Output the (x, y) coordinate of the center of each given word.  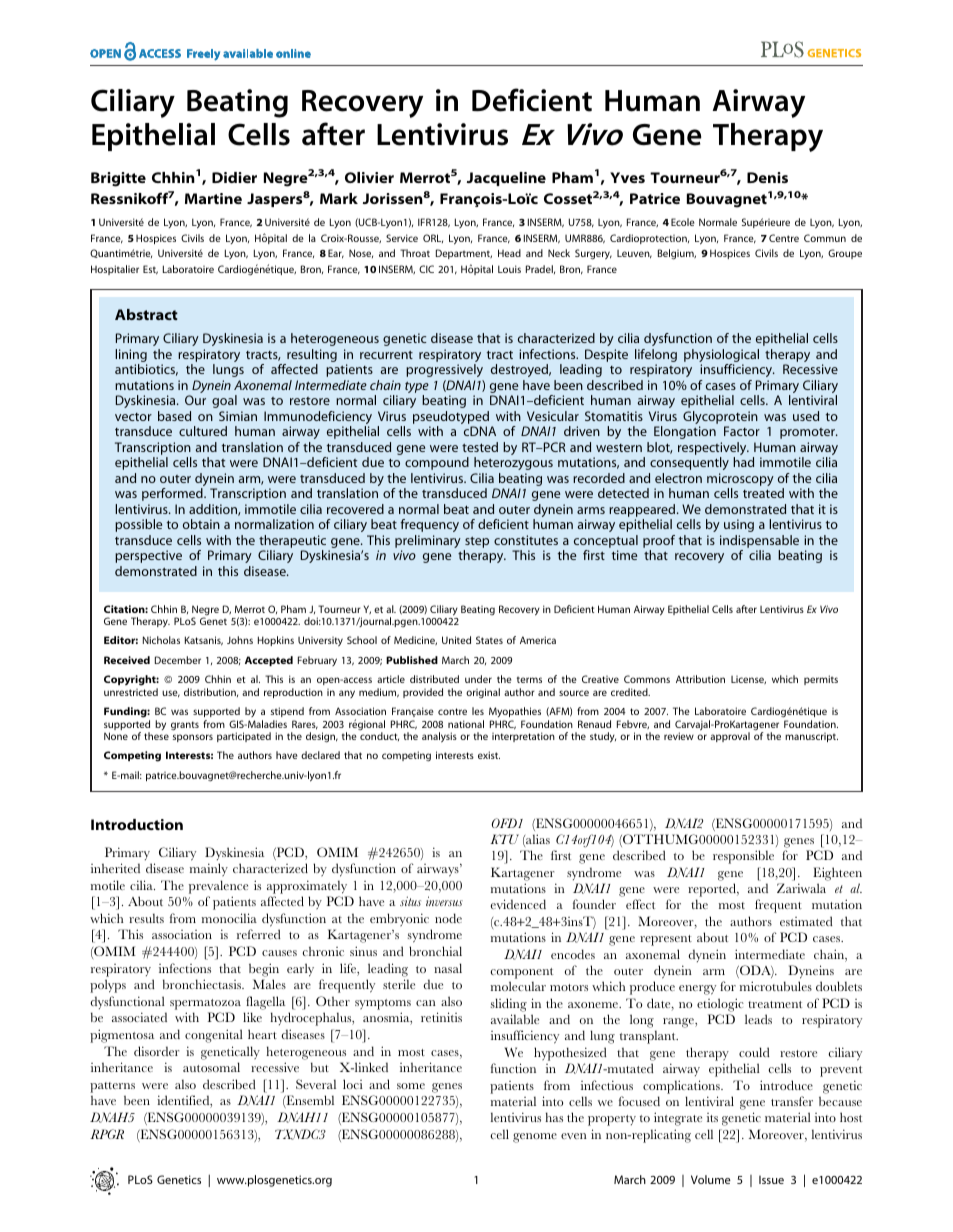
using (739, 525)
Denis (767, 177)
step (477, 542)
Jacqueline (506, 179)
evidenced (518, 904)
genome (535, 1138)
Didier (234, 177)
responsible (743, 857)
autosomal (211, 1067)
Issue (771, 1179)
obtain (201, 524)
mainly (209, 869)
